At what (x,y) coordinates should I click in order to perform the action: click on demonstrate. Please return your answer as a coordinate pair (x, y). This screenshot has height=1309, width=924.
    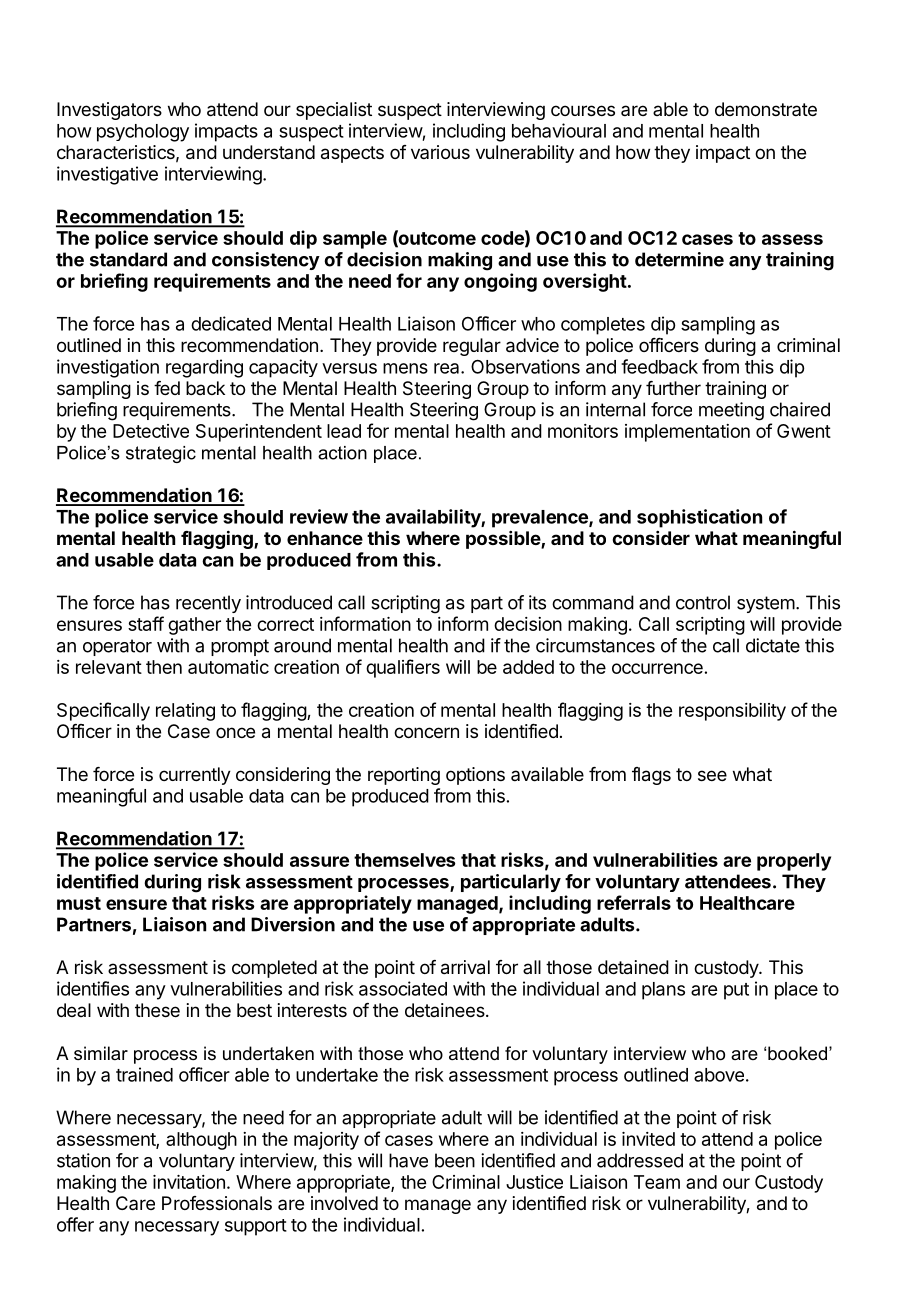
    Looking at the image, I should click on (766, 109).
